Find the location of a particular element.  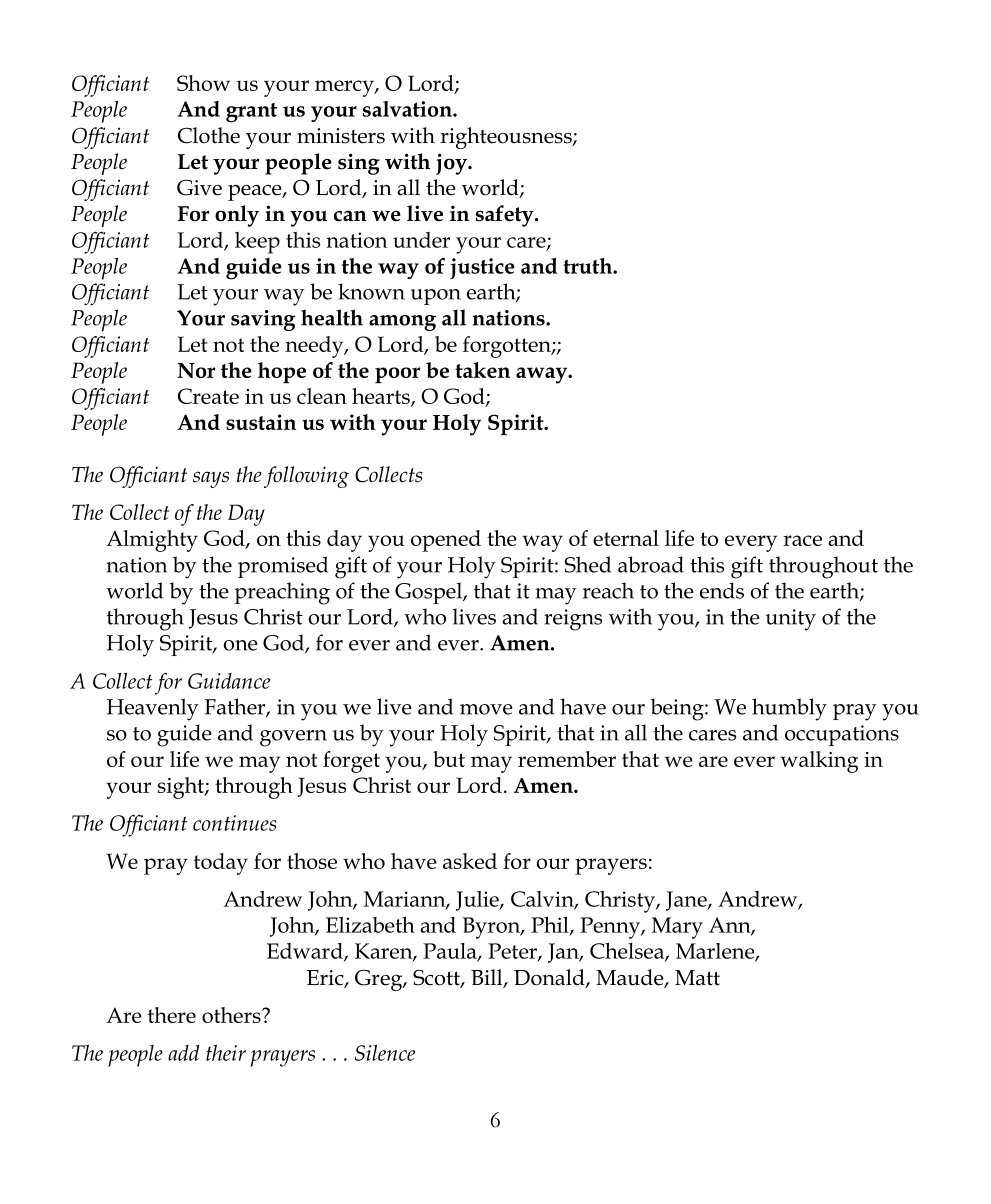

promised is located at coordinates (283, 567).
